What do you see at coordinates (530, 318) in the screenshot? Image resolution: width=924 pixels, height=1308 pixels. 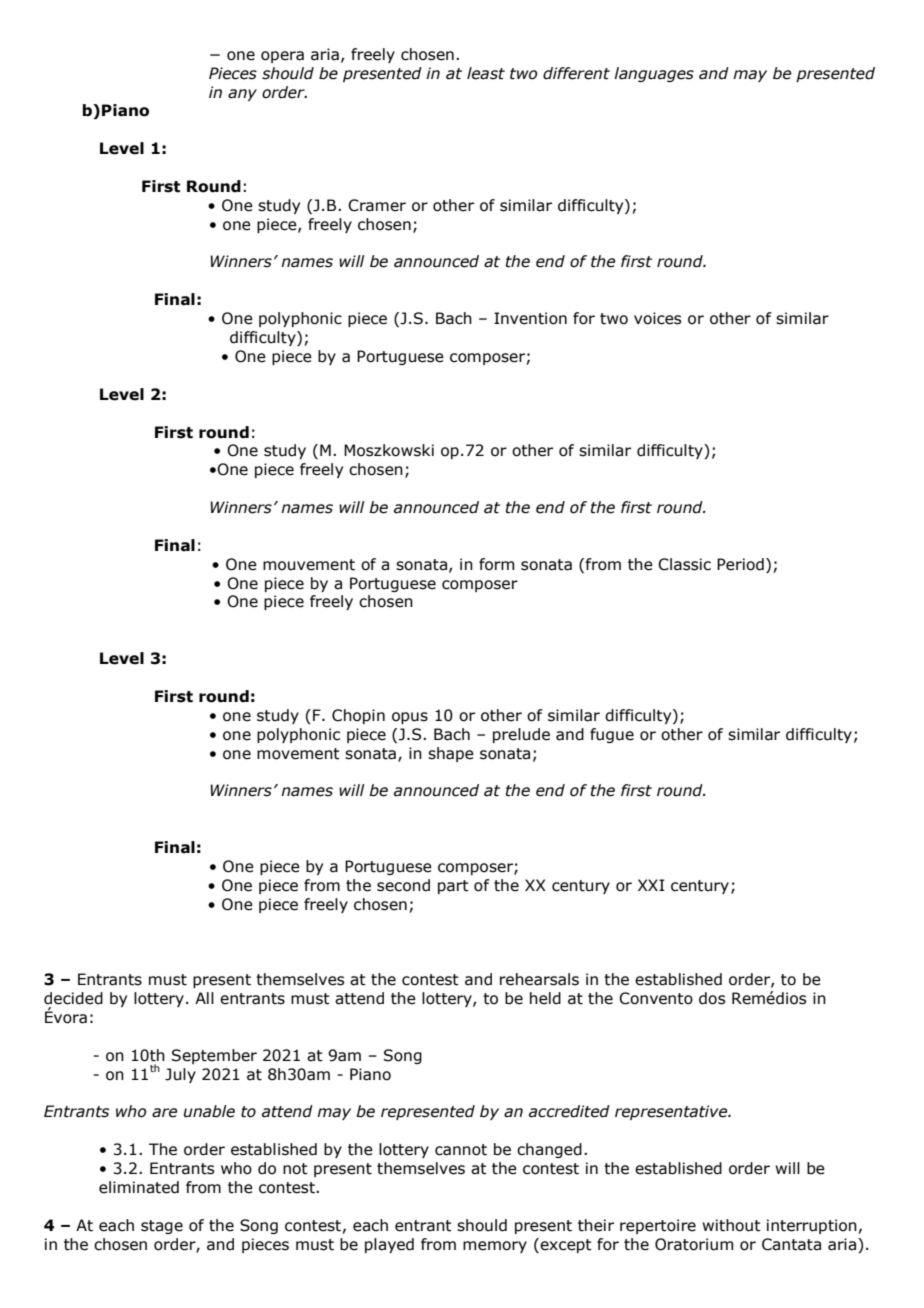 I see `Invention` at bounding box center [530, 318].
